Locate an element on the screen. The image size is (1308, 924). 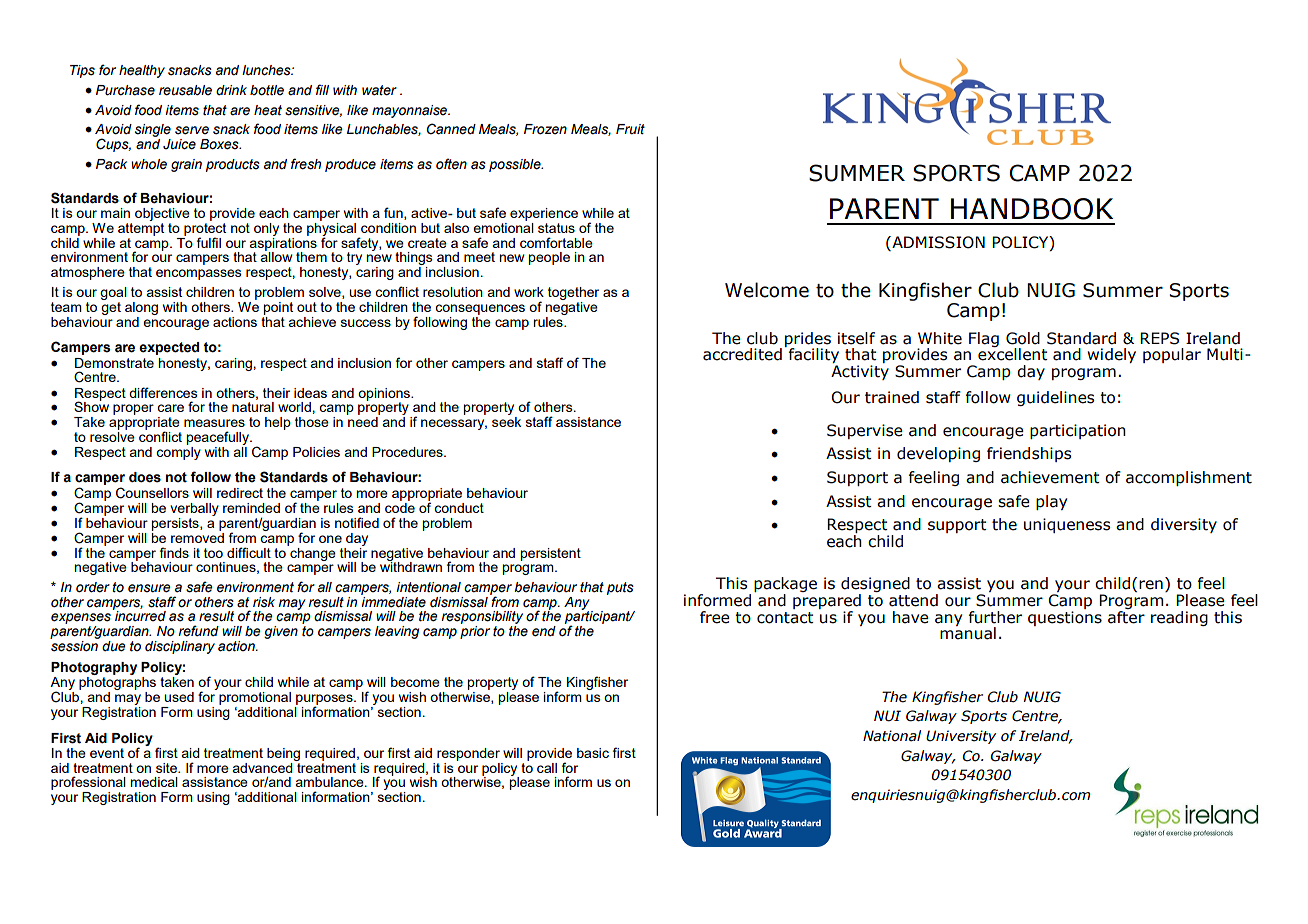
reusable is located at coordinates (185, 90).
